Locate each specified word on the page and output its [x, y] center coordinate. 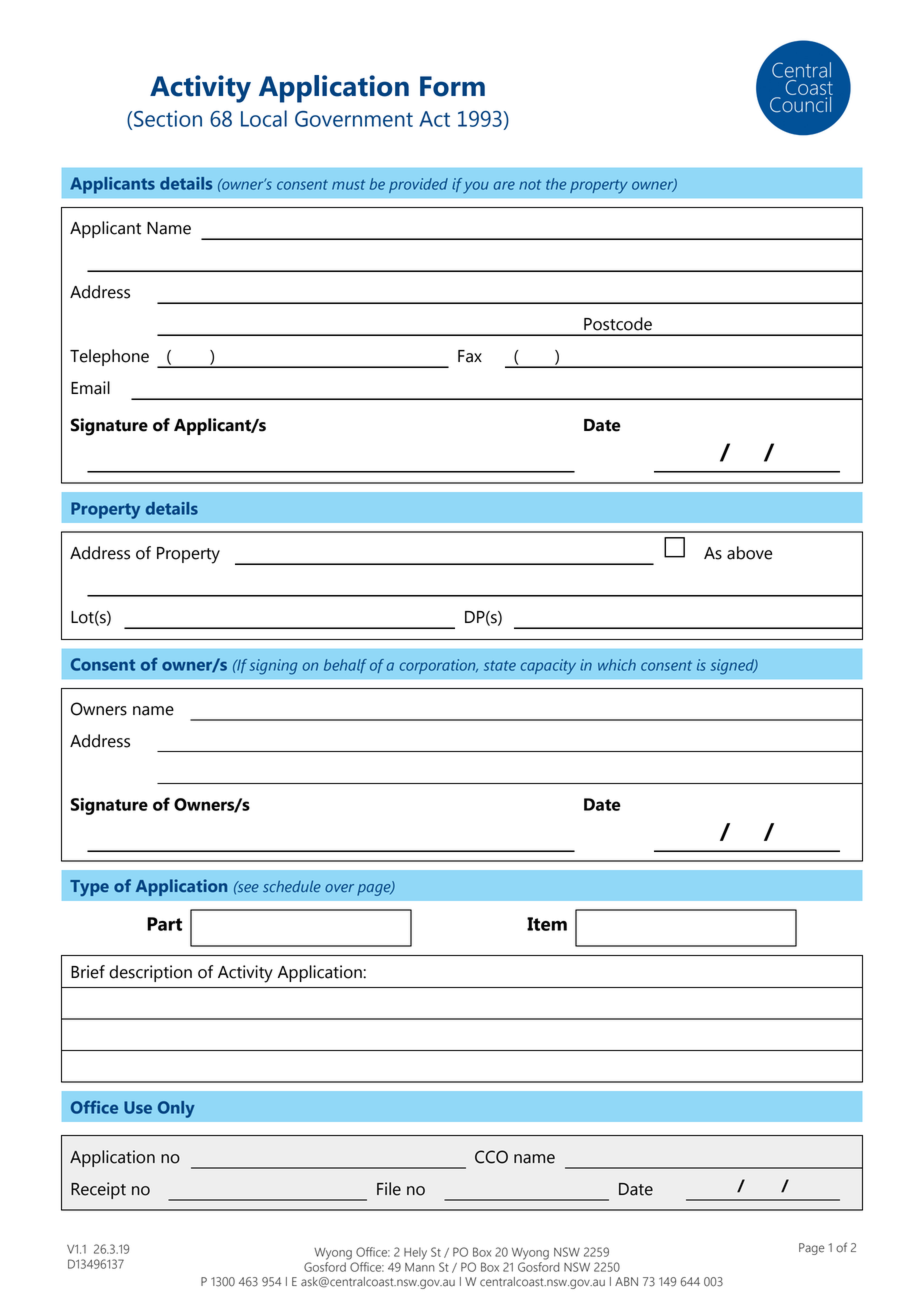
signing [273, 667]
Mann [420, 1267]
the [556, 184]
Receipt [98, 1190]
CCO [491, 1157]
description [150, 973]
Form [452, 86]
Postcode [618, 324]
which [617, 665]
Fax [470, 356]
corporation [439, 666]
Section [168, 118]
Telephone [109, 357]
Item [547, 924]
